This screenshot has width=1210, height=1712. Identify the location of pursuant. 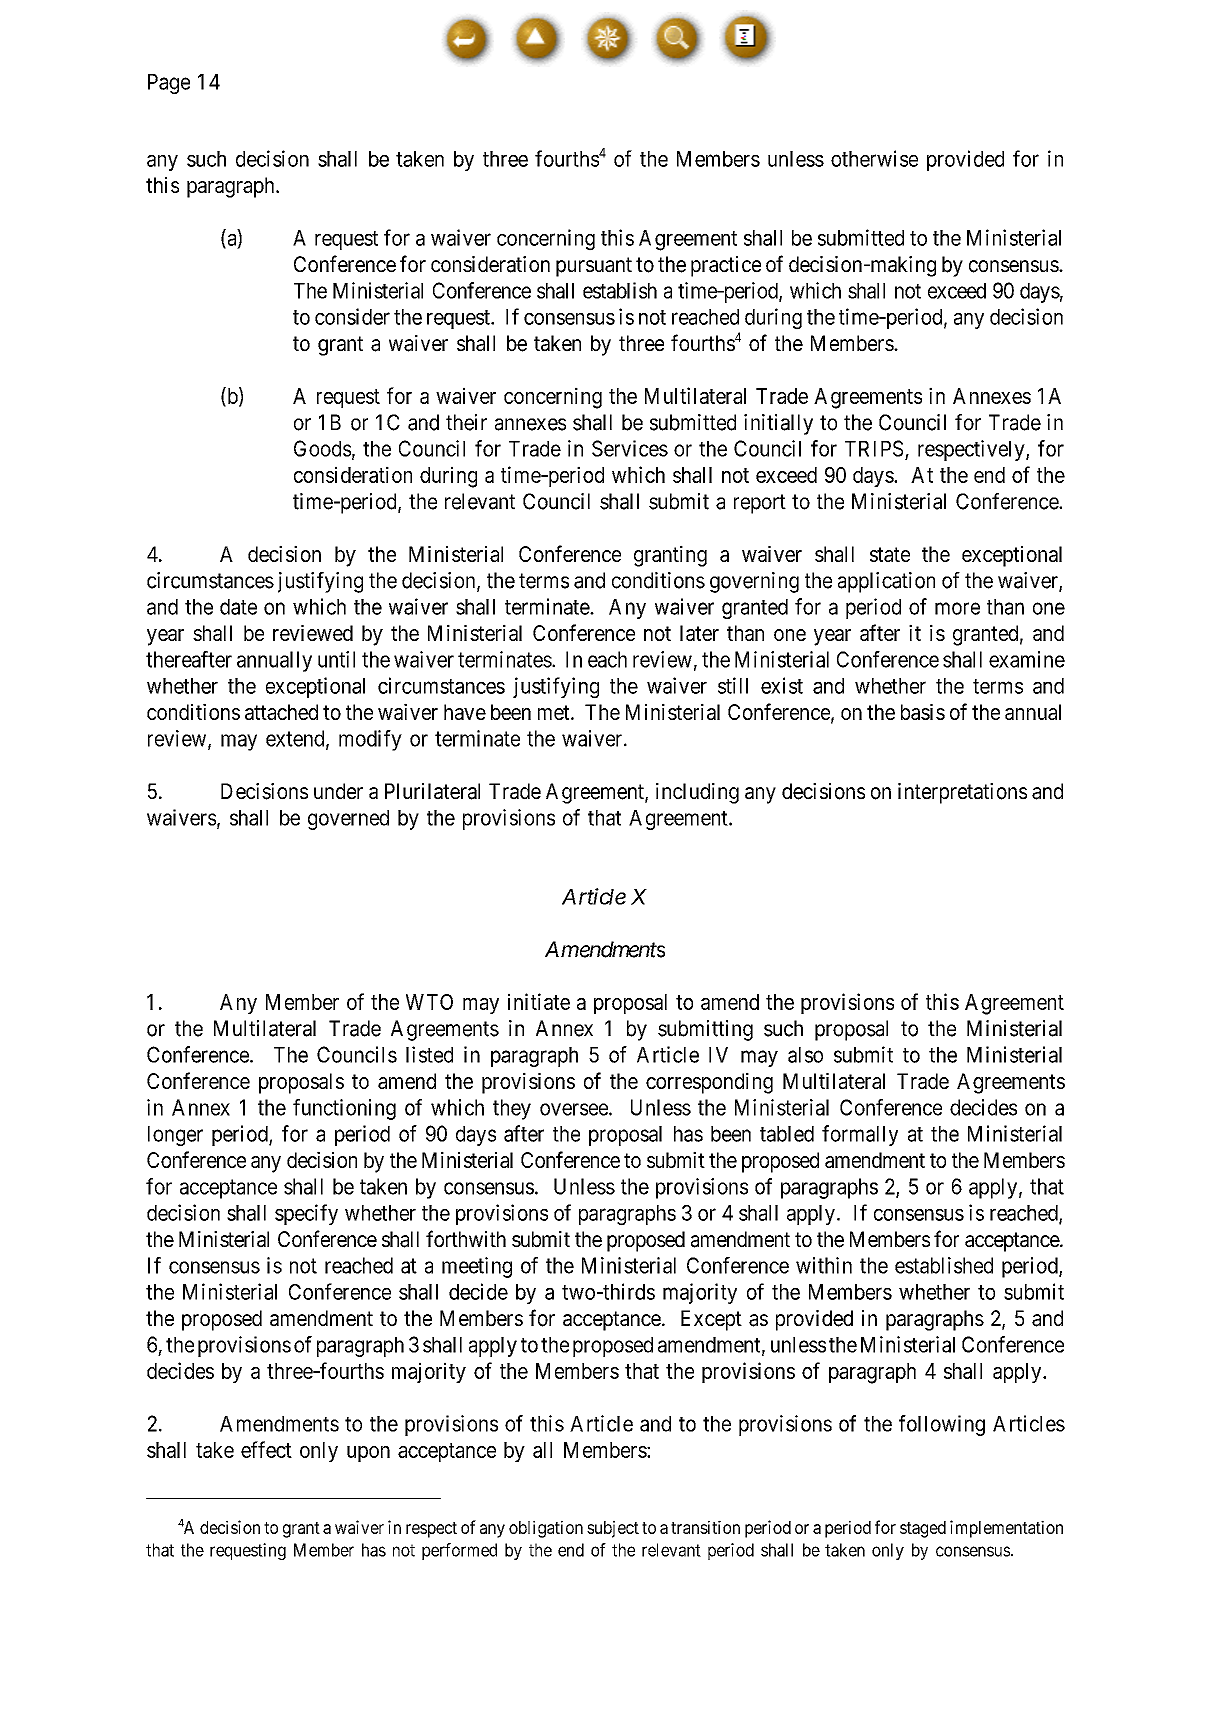
(594, 267).
